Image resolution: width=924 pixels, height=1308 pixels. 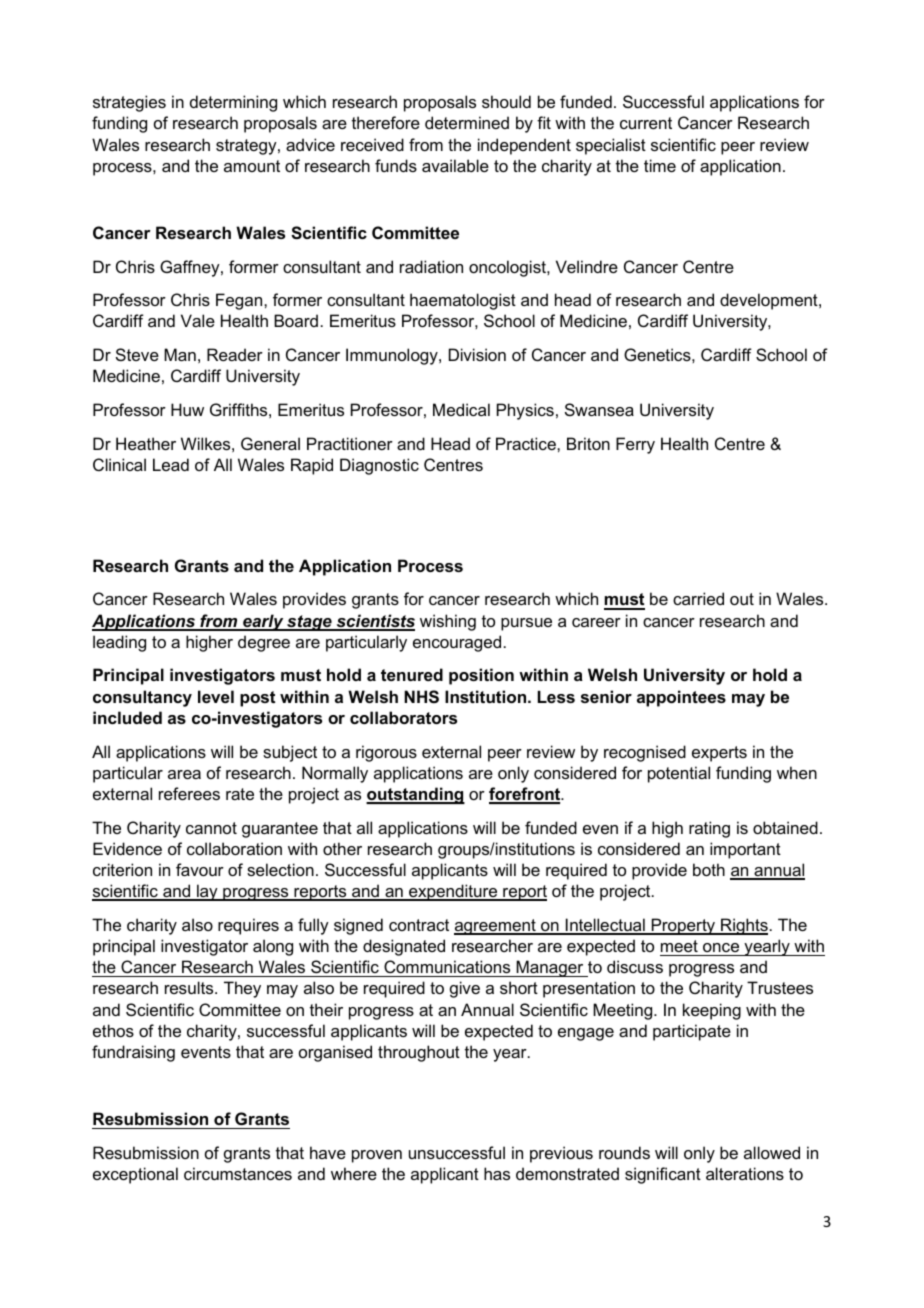 I want to click on time, so click(x=660, y=165).
